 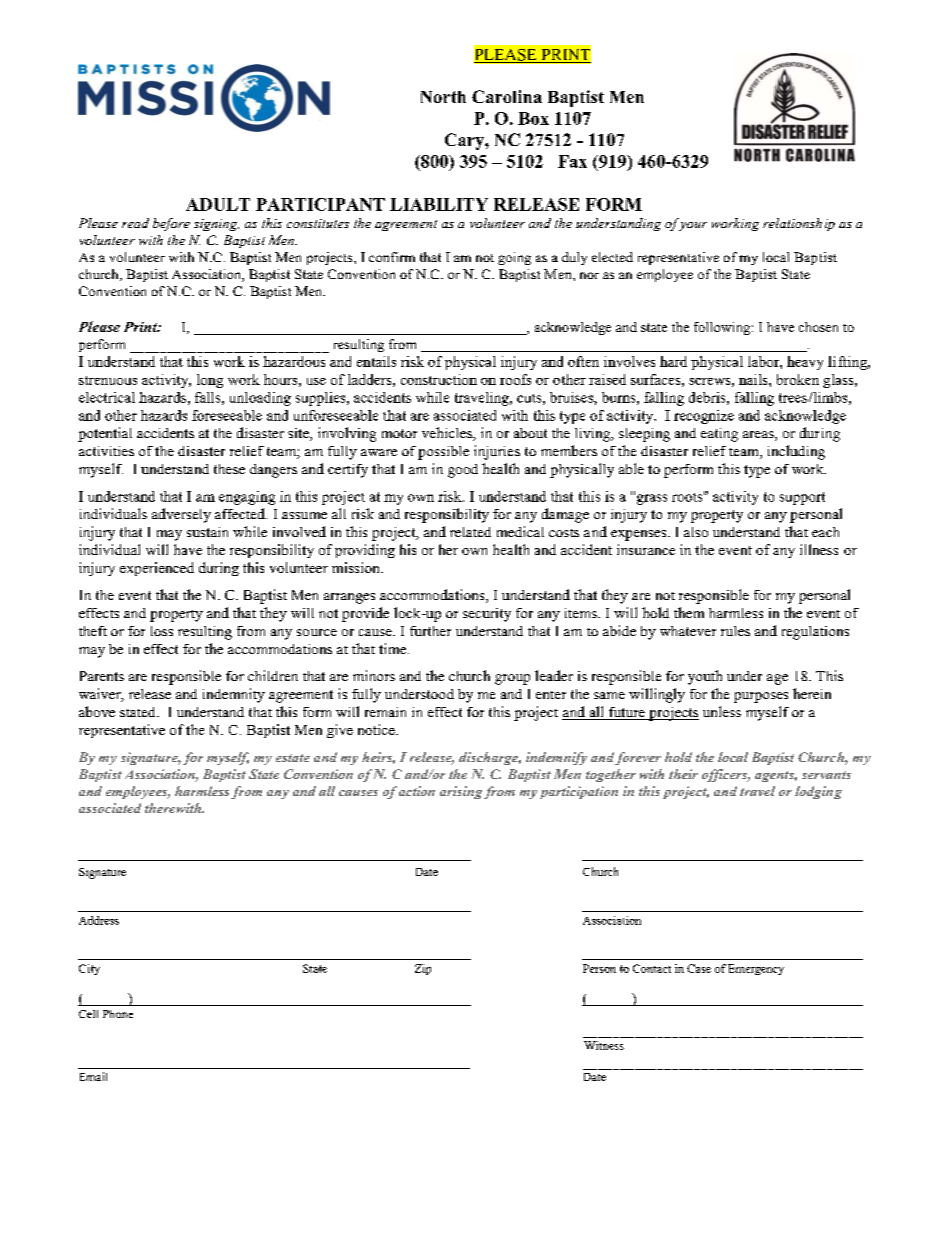 What do you see at coordinates (105, 434) in the screenshot?
I see `potential` at bounding box center [105, 434].
